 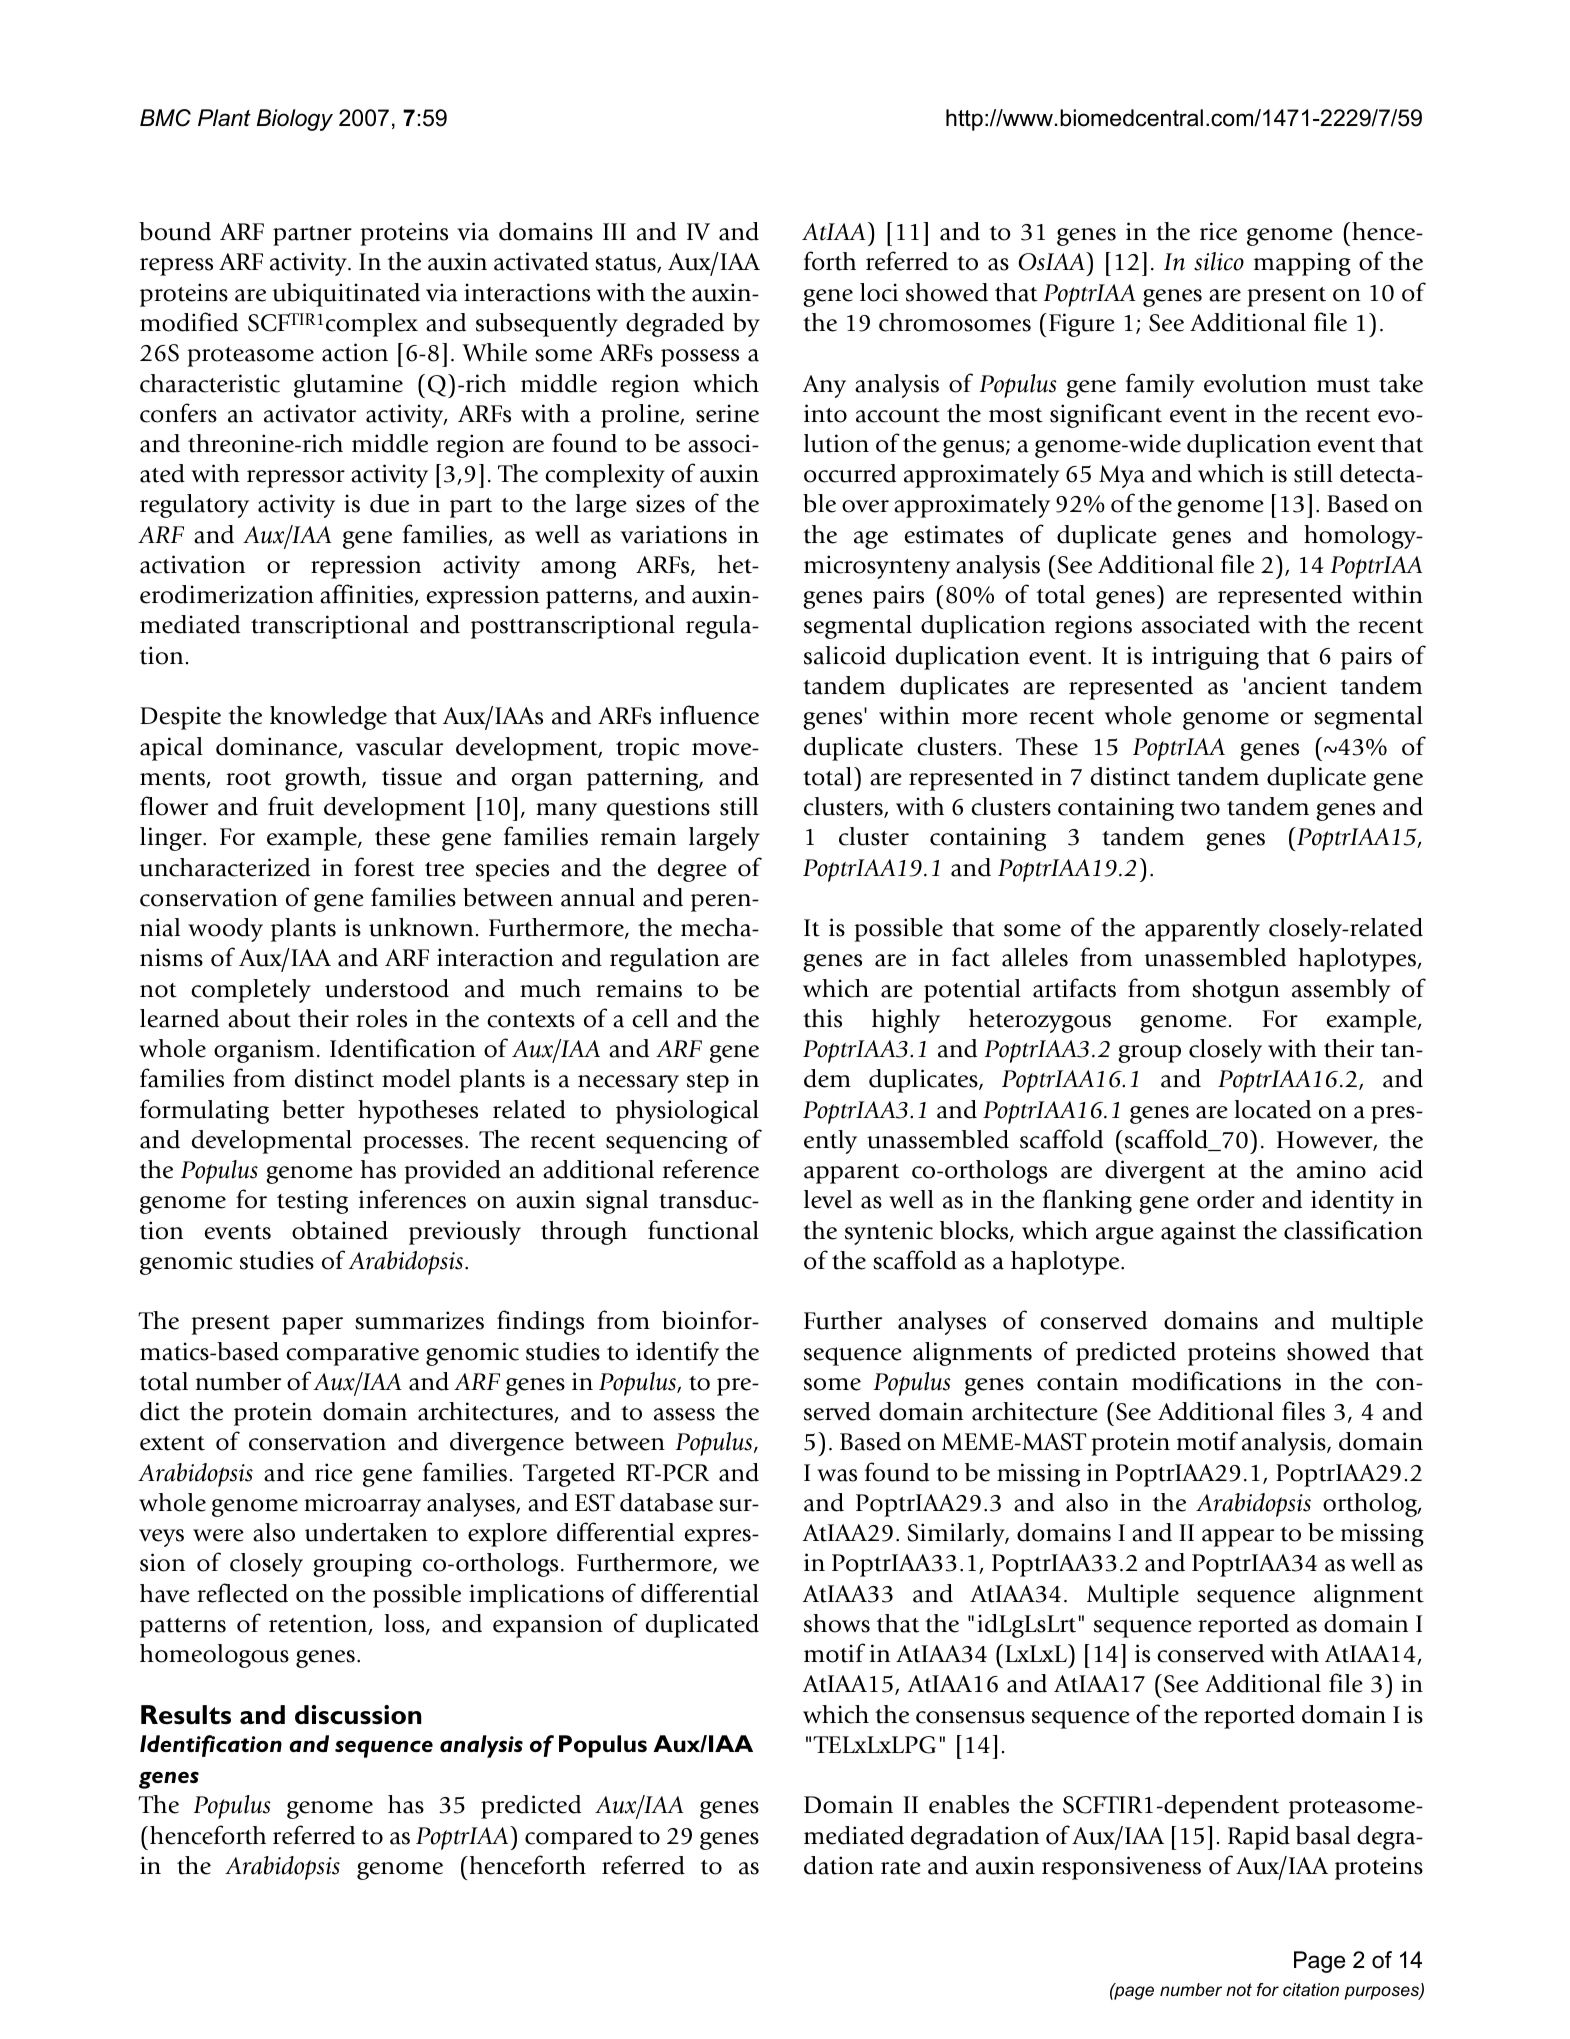 I want to click on silico, so click(x=1219, y=261).
